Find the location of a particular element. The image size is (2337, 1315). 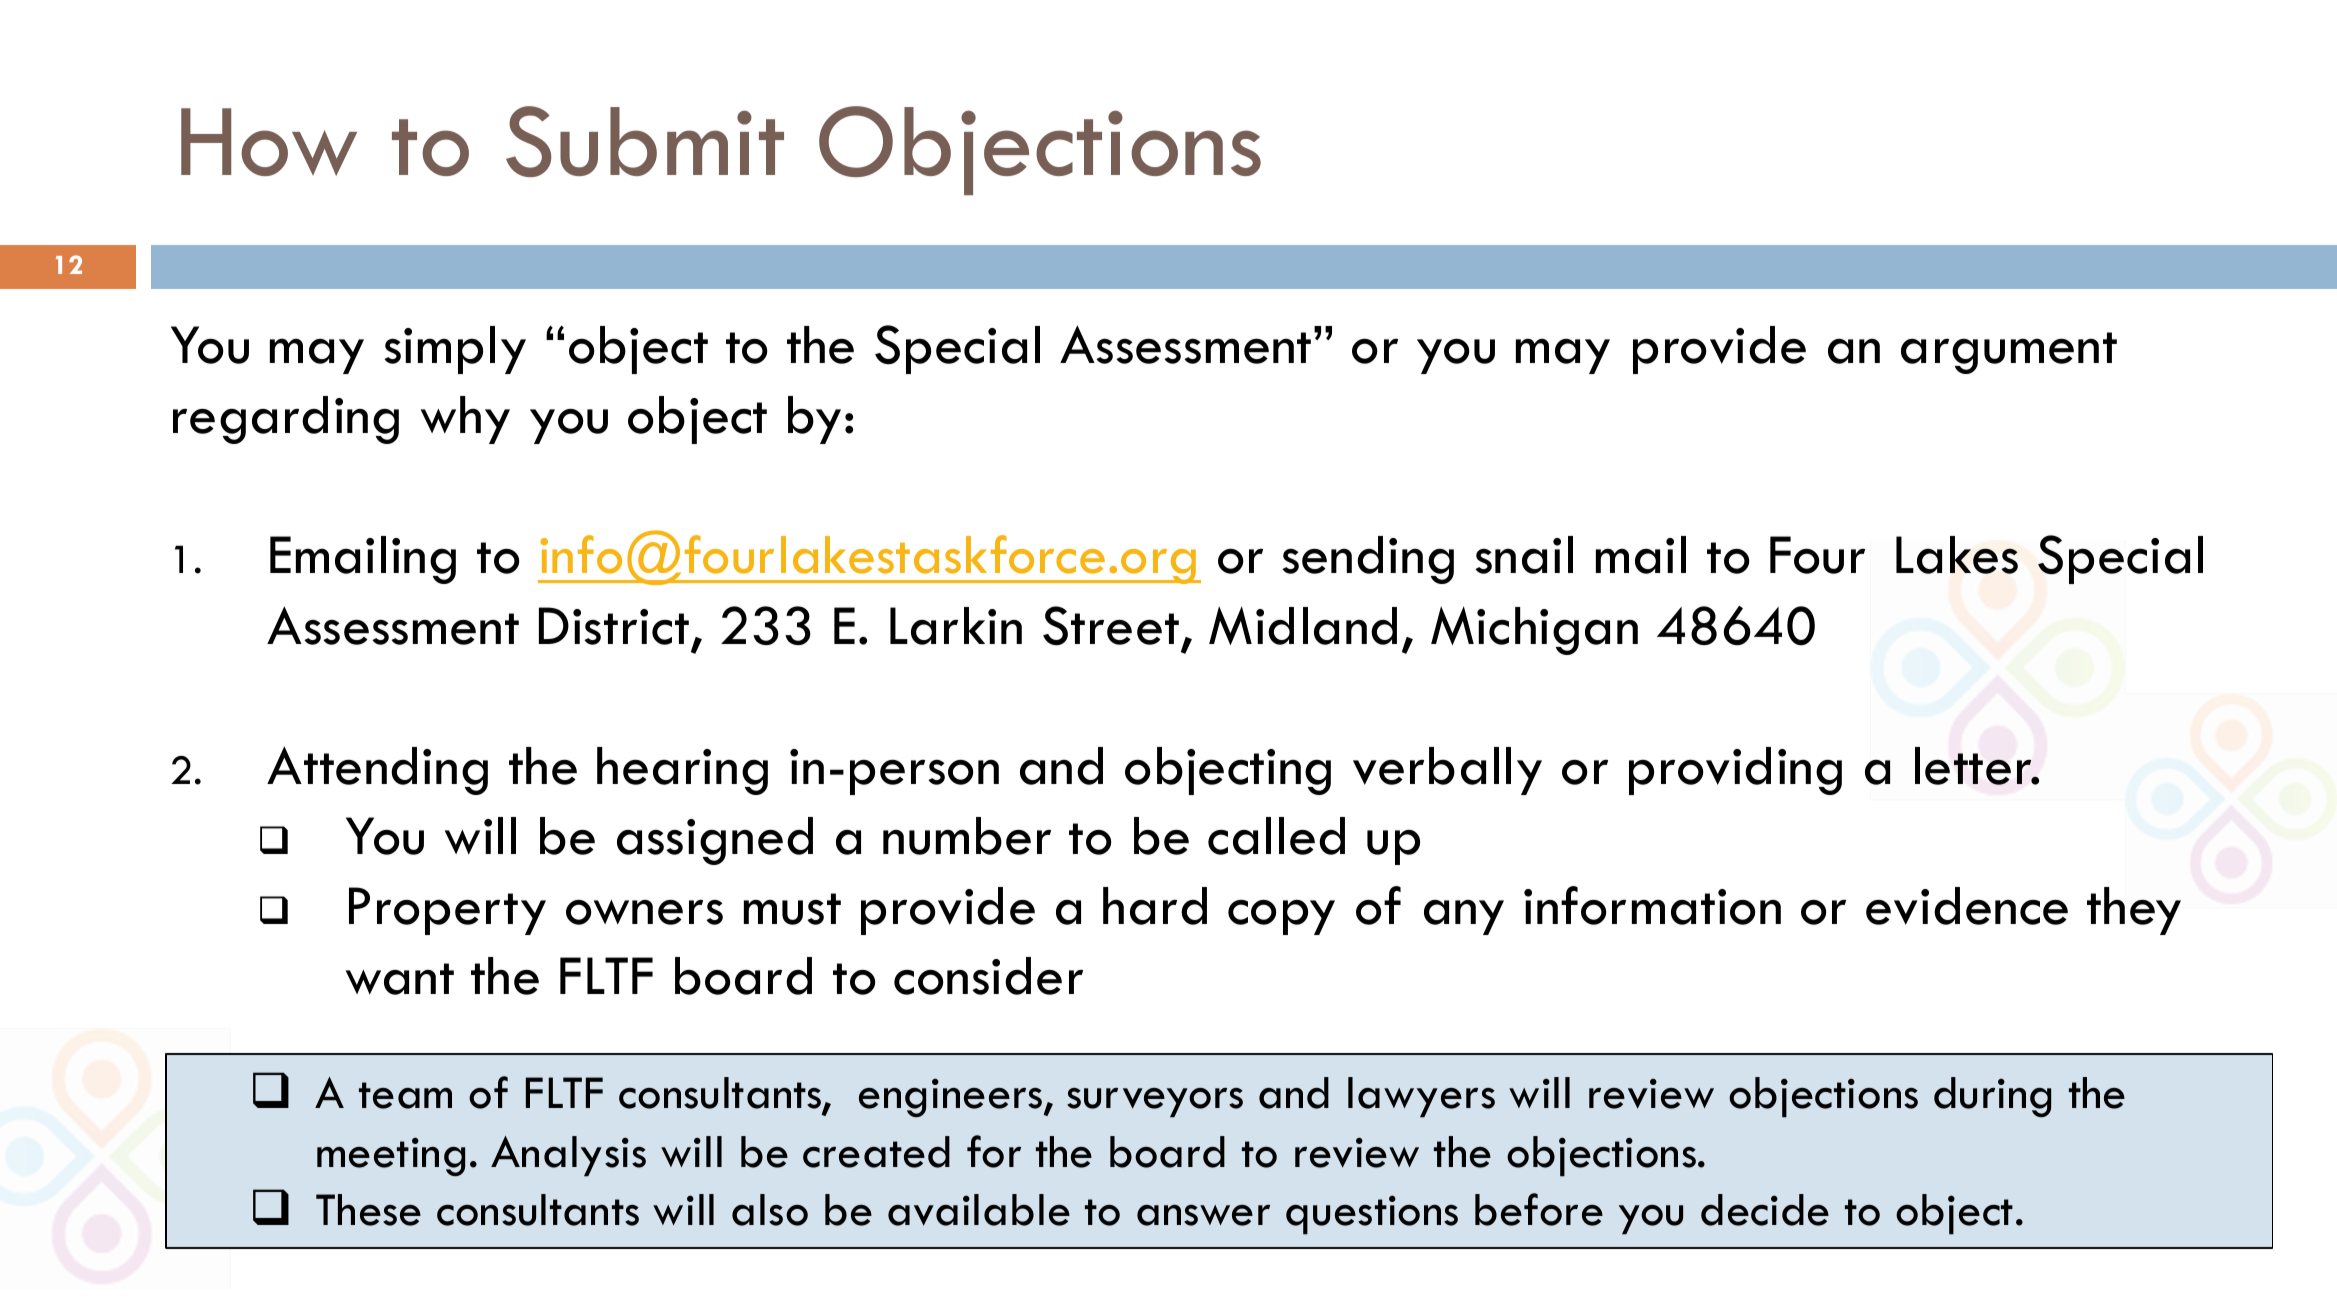

District is located at coordinates (614, 626).
